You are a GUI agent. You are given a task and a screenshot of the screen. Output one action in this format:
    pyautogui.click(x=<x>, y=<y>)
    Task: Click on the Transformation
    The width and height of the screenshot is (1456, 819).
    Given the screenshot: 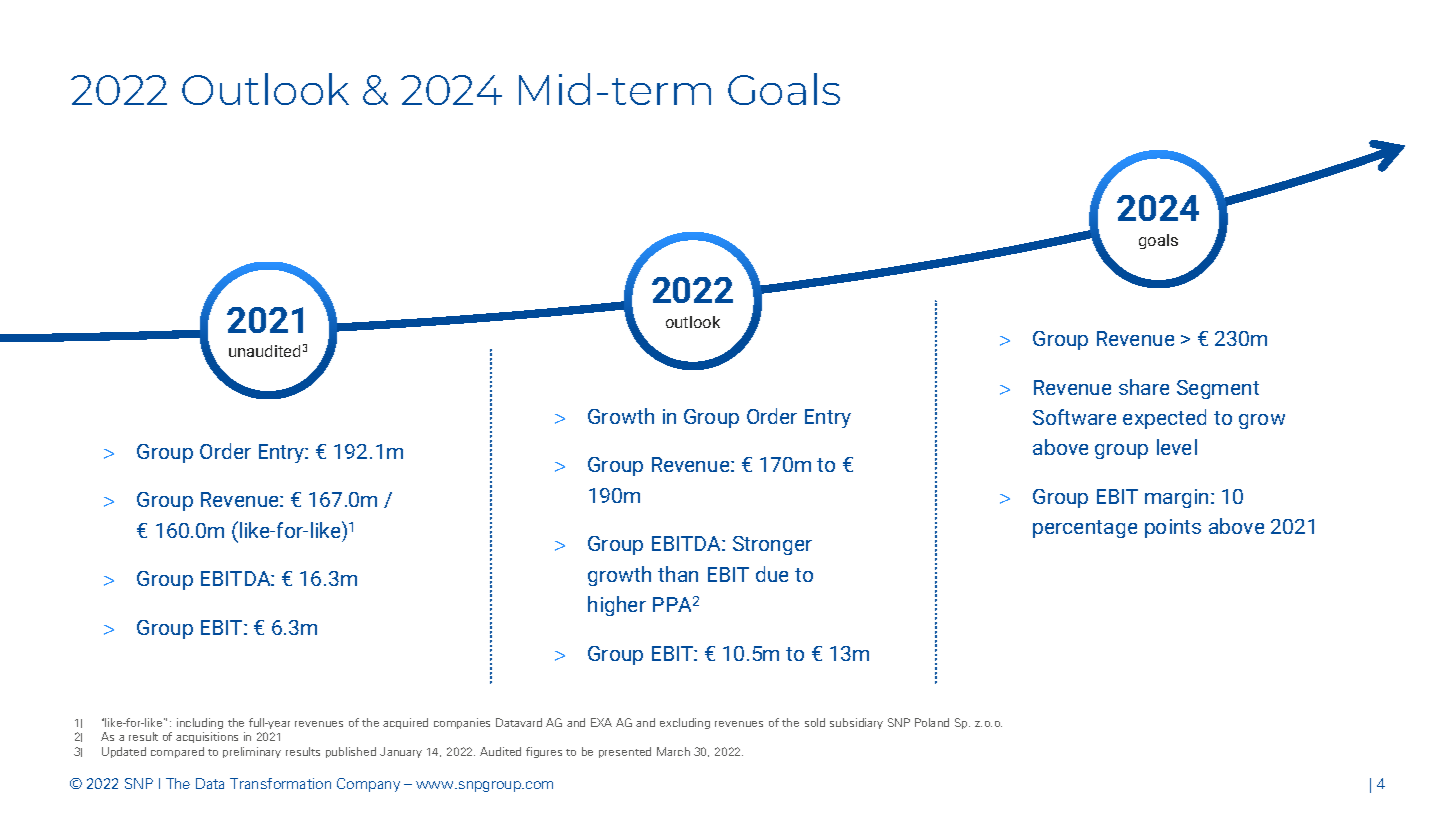 What is the action you would take?
    pyautogui.click(x=280, y=783)
